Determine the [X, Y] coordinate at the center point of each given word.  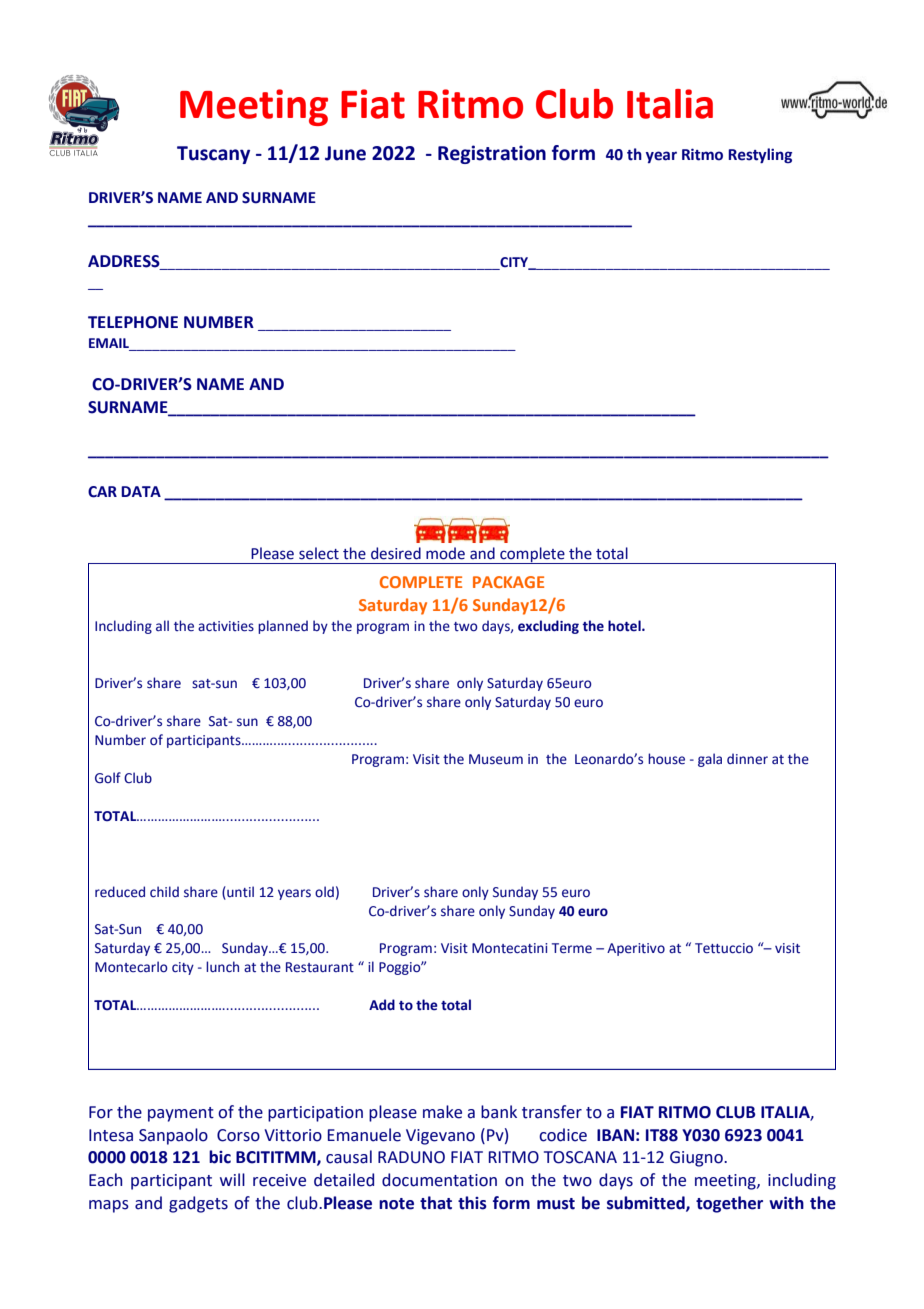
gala [710, 760]
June [345, 153]
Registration [492, 154]
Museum [496, 759]
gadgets [198, 1204]
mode [445, 553]
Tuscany [213, 155]
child [164, 892]
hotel [625, 626]
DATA [141, 491]
